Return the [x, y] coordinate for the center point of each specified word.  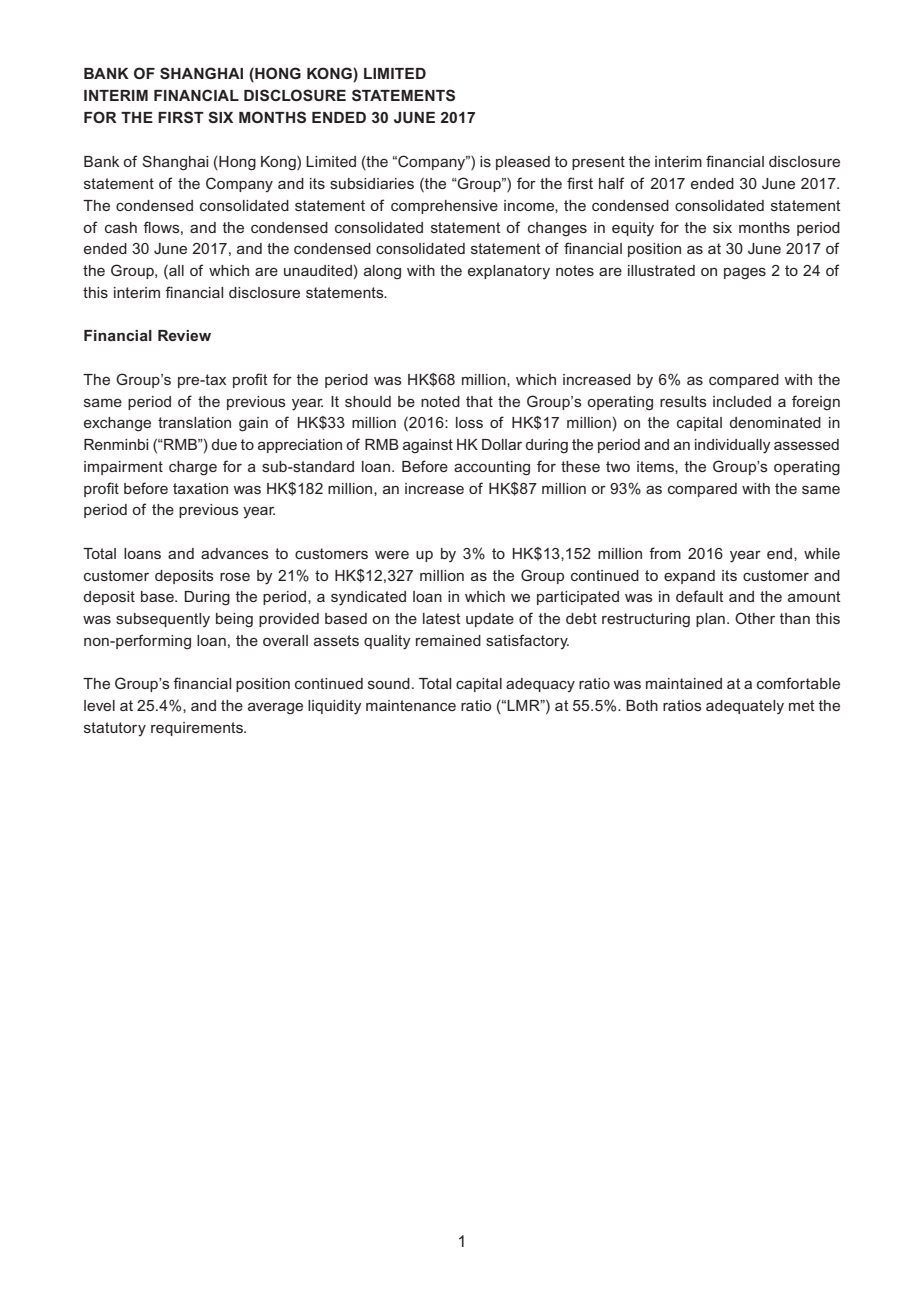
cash [121, 227]
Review [184, 335]
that [479, 401]
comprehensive [444, 207]
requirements [198, 729]
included [742, 401]
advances [235, 553]
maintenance [411, 705]
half [611, 183]
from [665, 553]
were [392, 554]
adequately [745, 707]
